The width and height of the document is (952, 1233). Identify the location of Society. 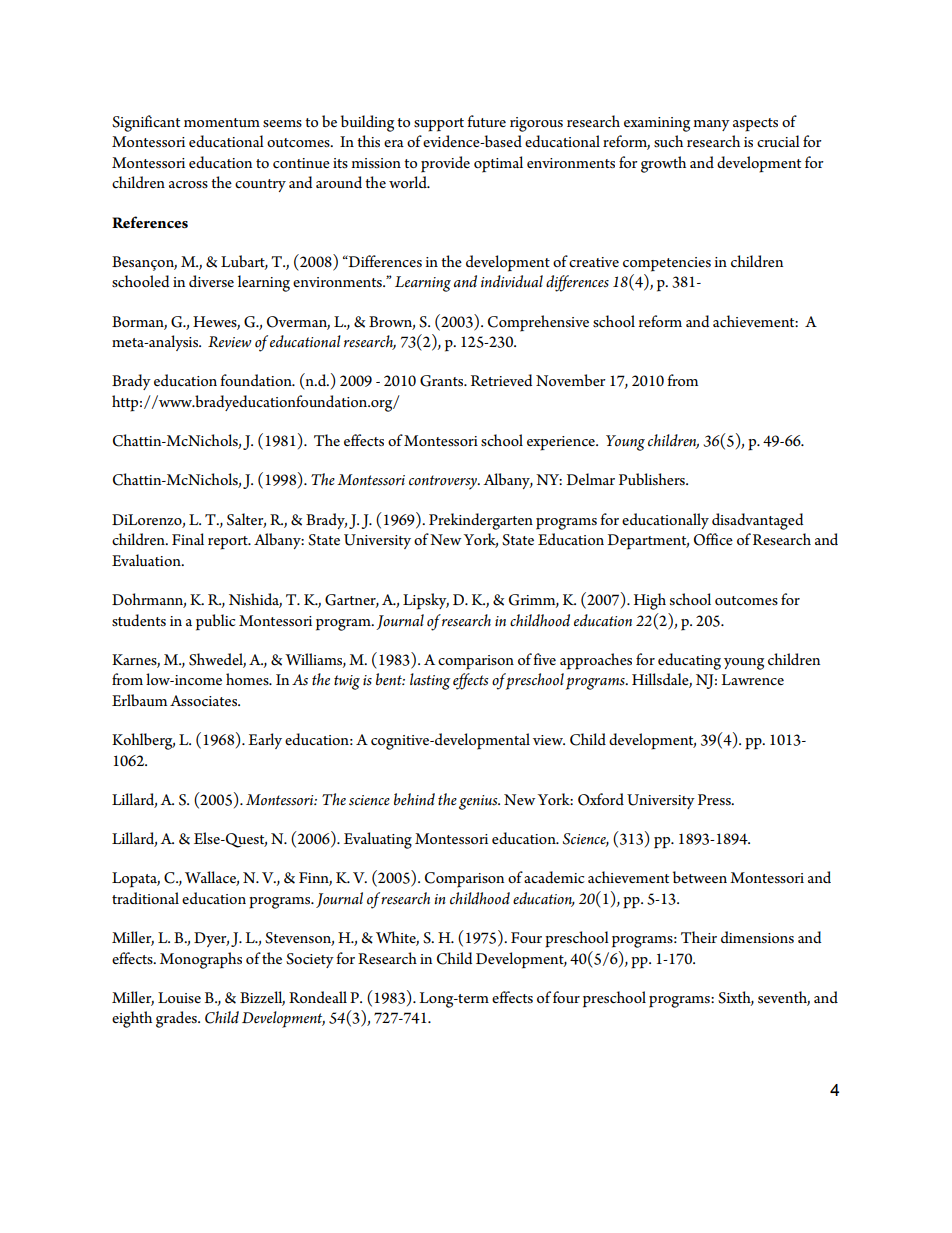
(310, 960).
